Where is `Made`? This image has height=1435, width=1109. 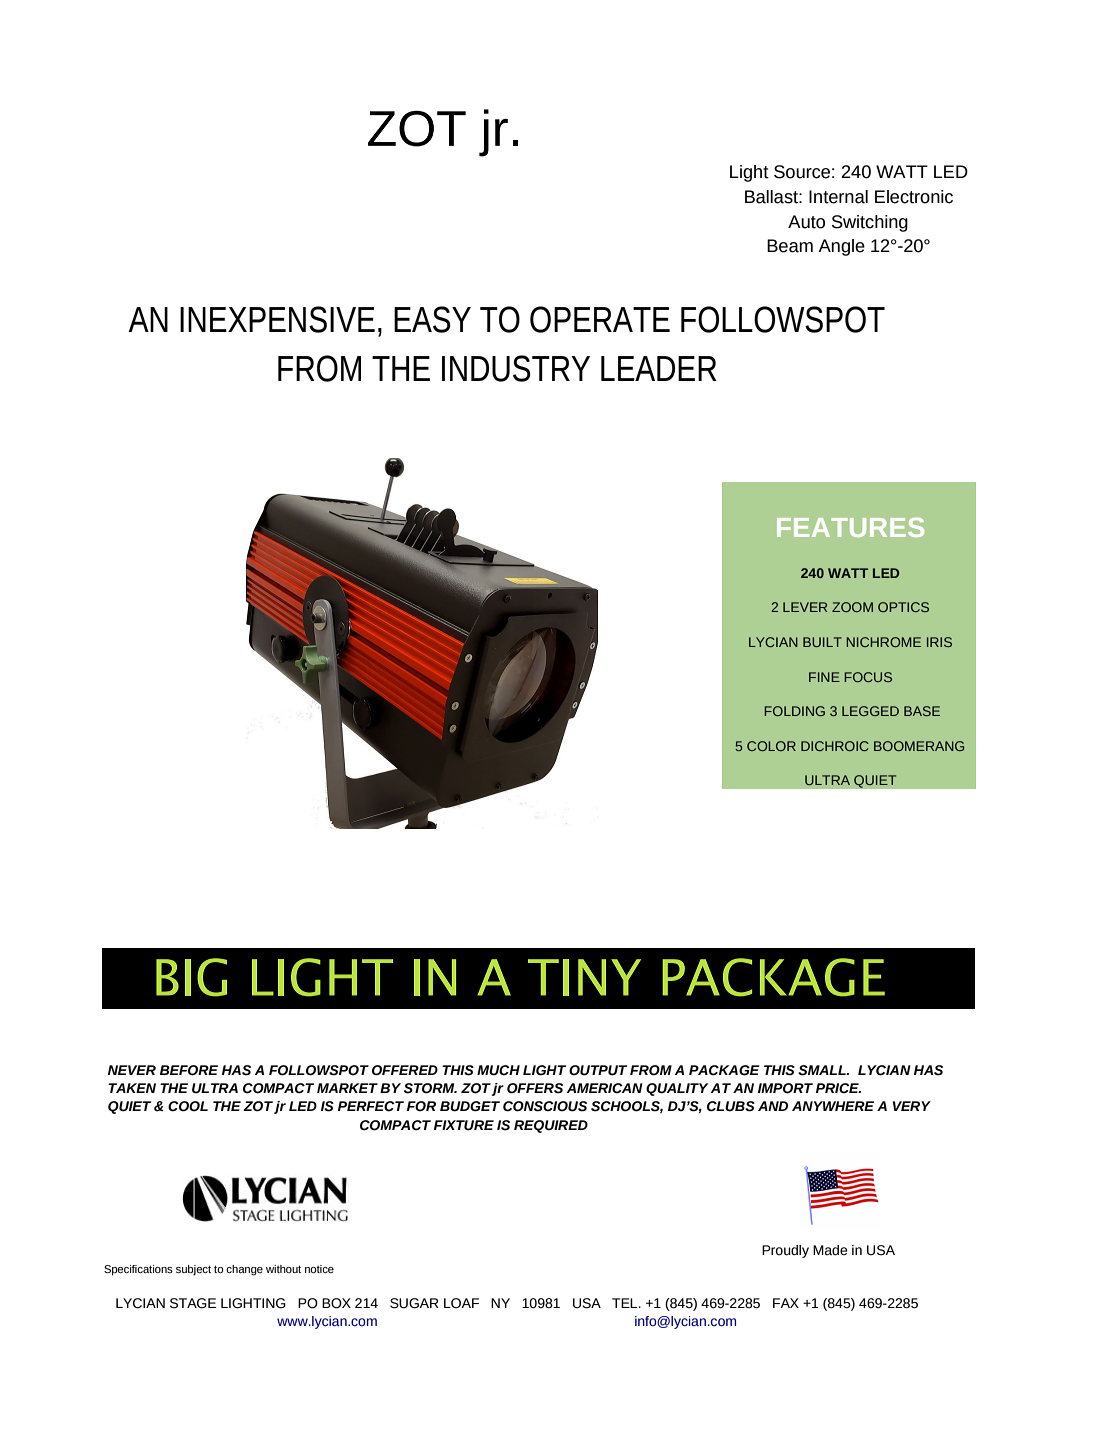
Made is located at coordinates (830, 1250).
